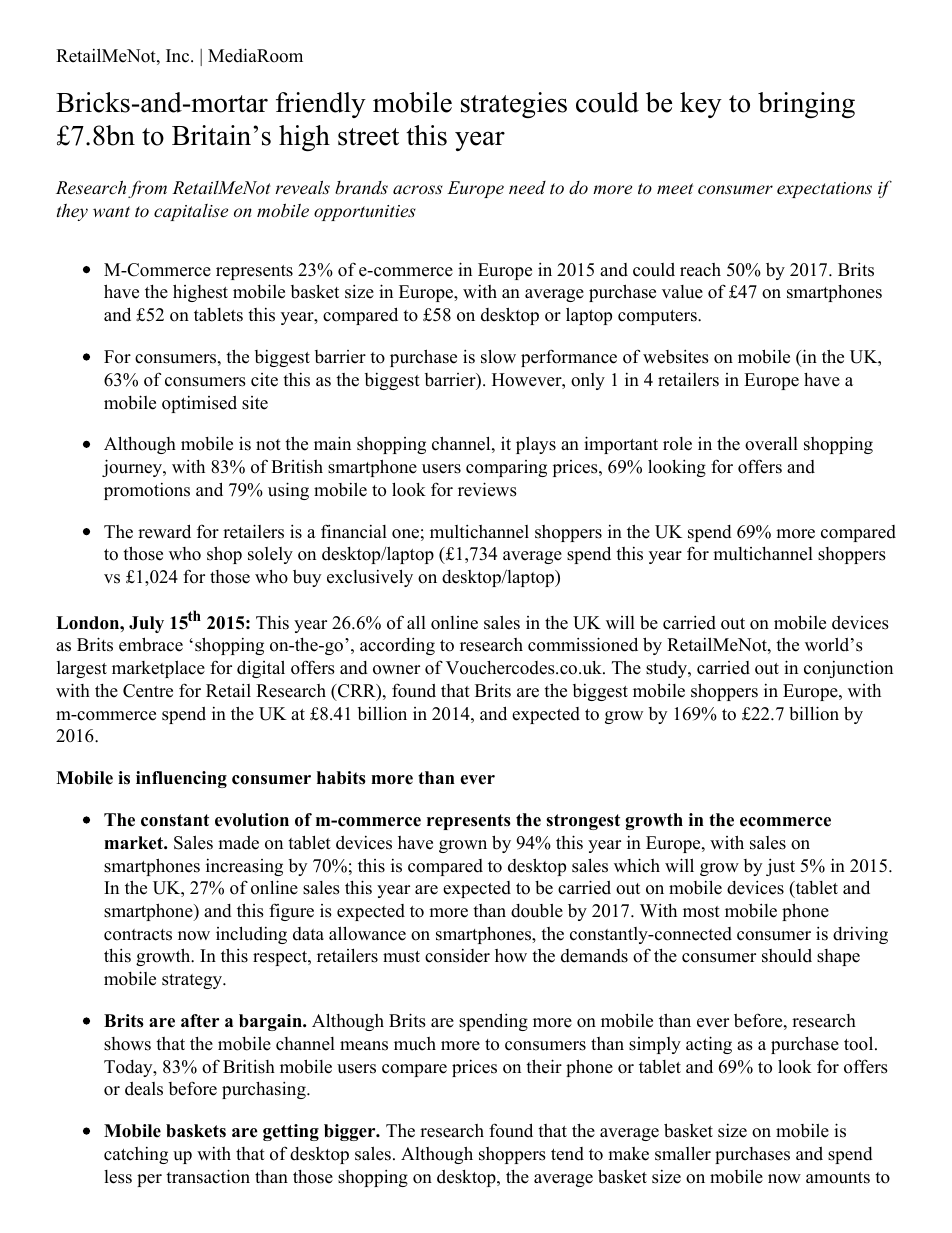 The width and height of the document is (952, 1233). What do you see at coordinates (780, 867) in the document?
I see `just` at bounding box center [780, 867].
